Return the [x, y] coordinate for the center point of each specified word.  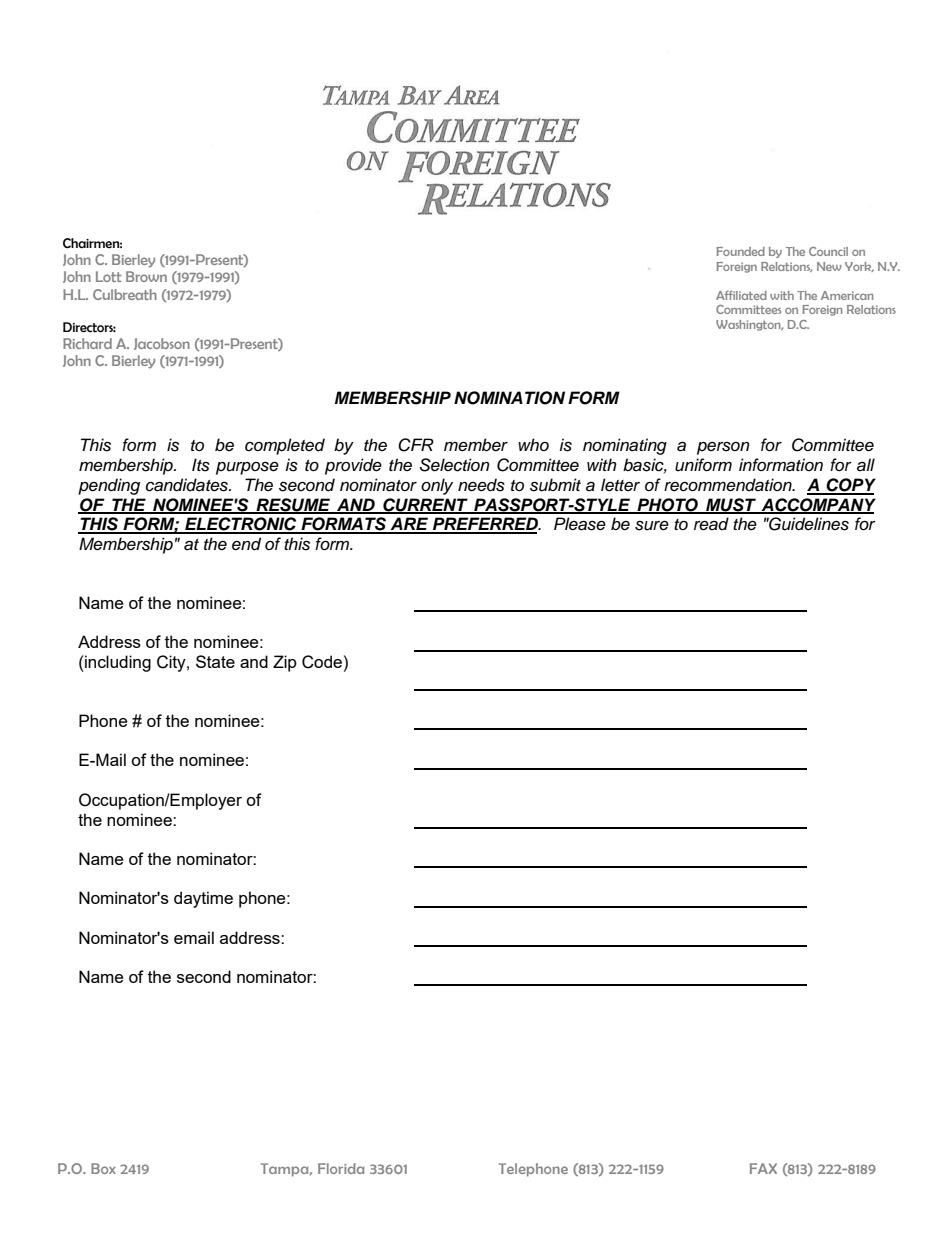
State [215, 661]
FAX [763, 1168]
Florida [341, 1168]
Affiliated [741, 295]
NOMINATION [509, 398]
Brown [146, 276]
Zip [285, 663]
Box [103, 1168]
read [711, 524]
